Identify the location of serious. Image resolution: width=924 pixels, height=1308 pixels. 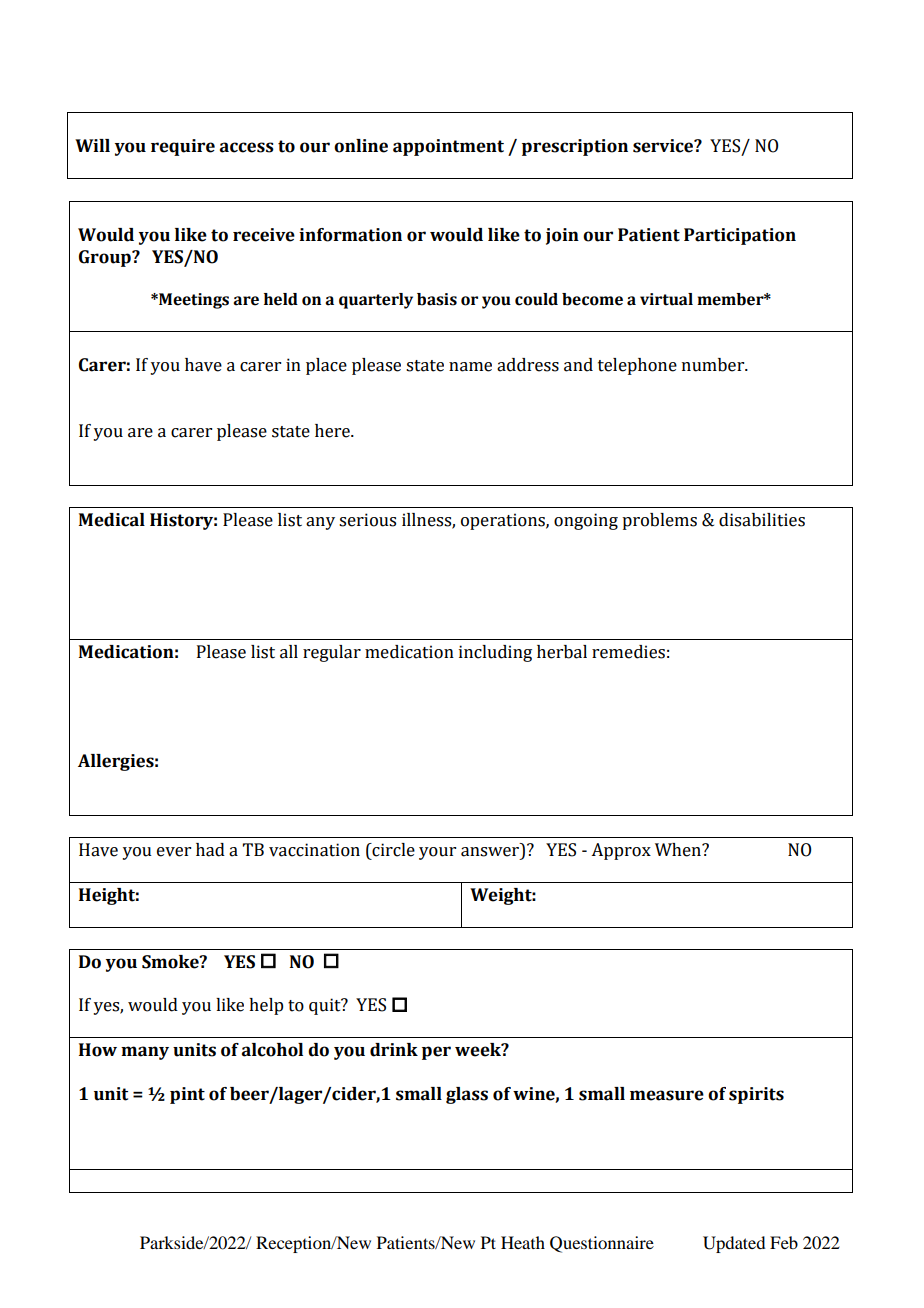
(367, 520).
